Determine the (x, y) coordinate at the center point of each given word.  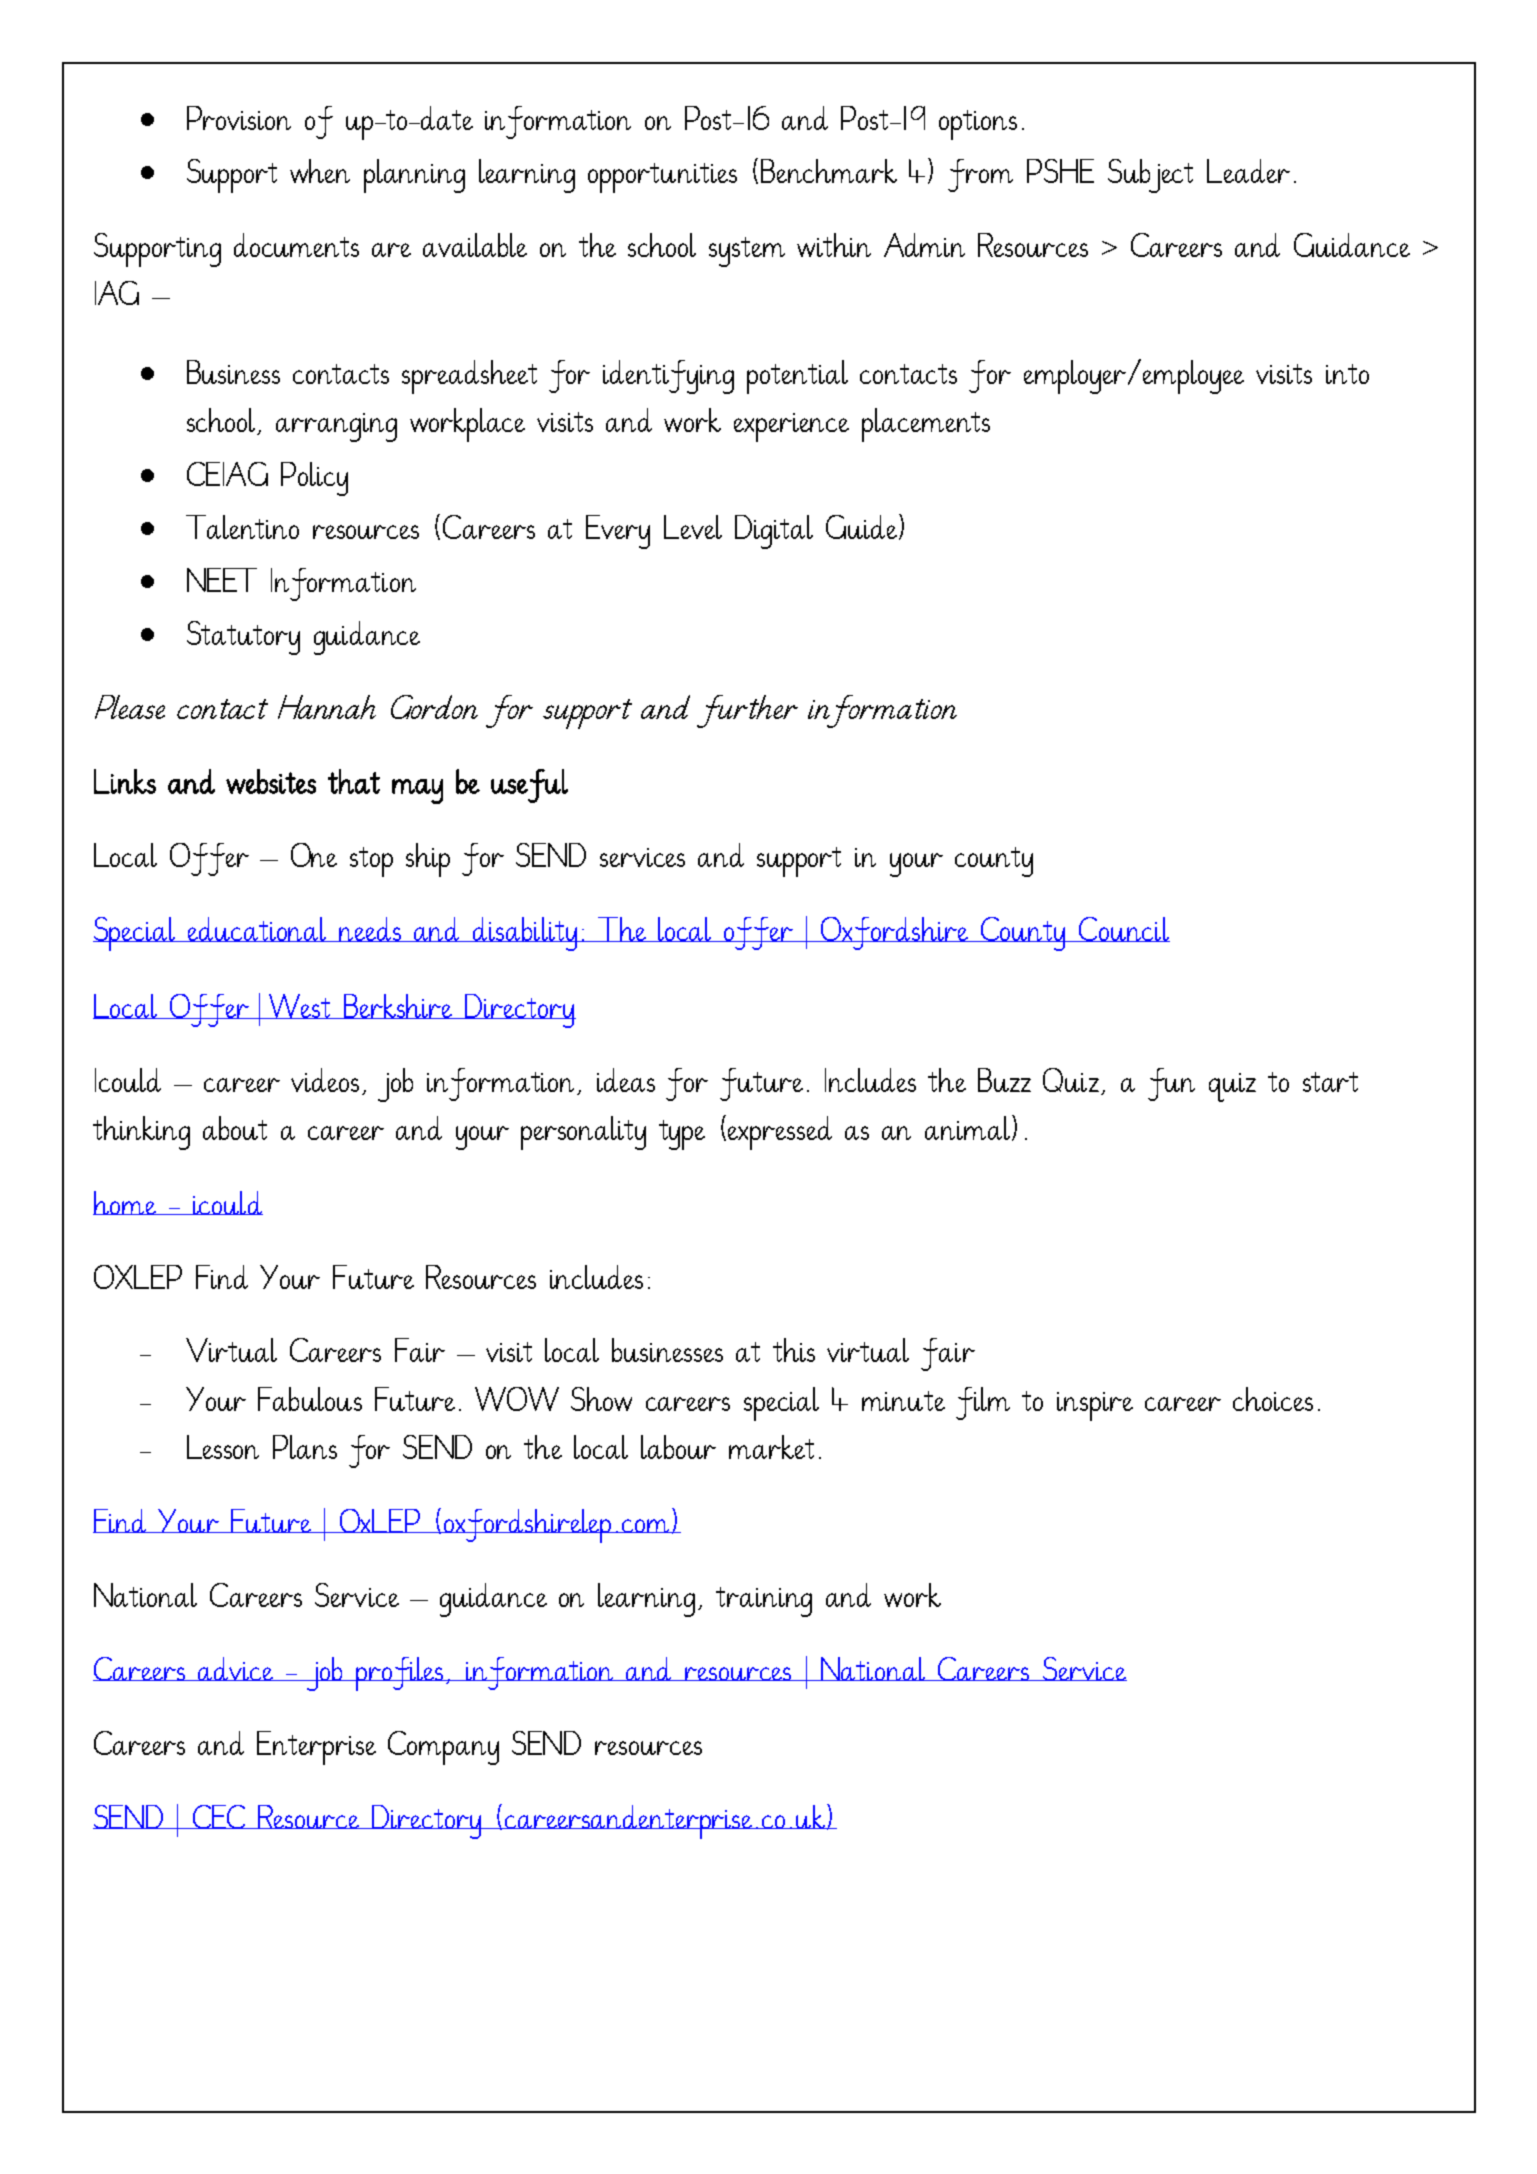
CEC (219, 1817)
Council (1123, 929)
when (320, 171)
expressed (780, 1133)
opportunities (662, 178)
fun (1171, 1084)
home (125, 1203)
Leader (1248, 171)
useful (529, 786)
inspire (1095, 1406)
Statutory (243, 638)
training (764, 1602)
